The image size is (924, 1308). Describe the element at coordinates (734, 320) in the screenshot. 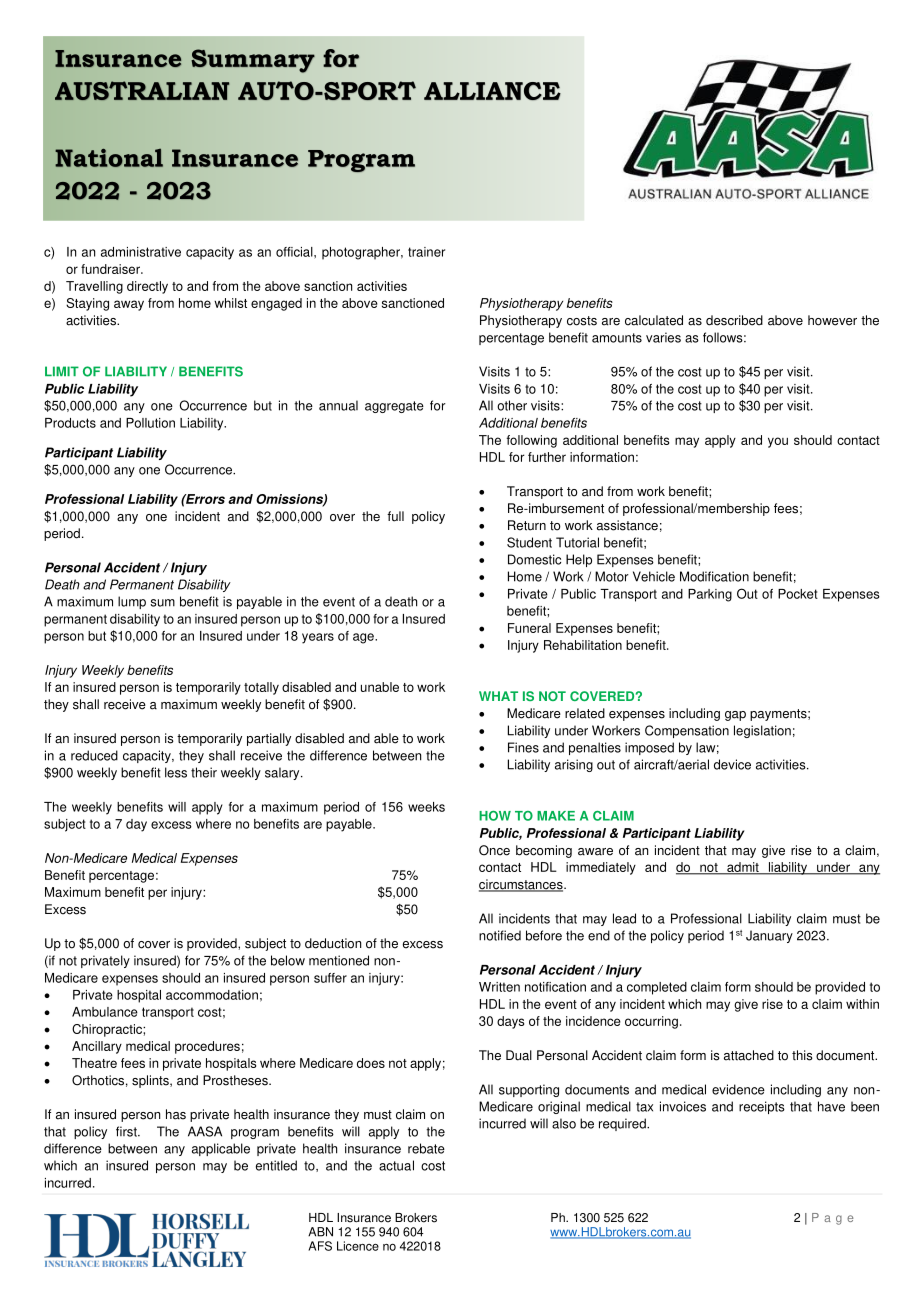

I see `described` at that location.
